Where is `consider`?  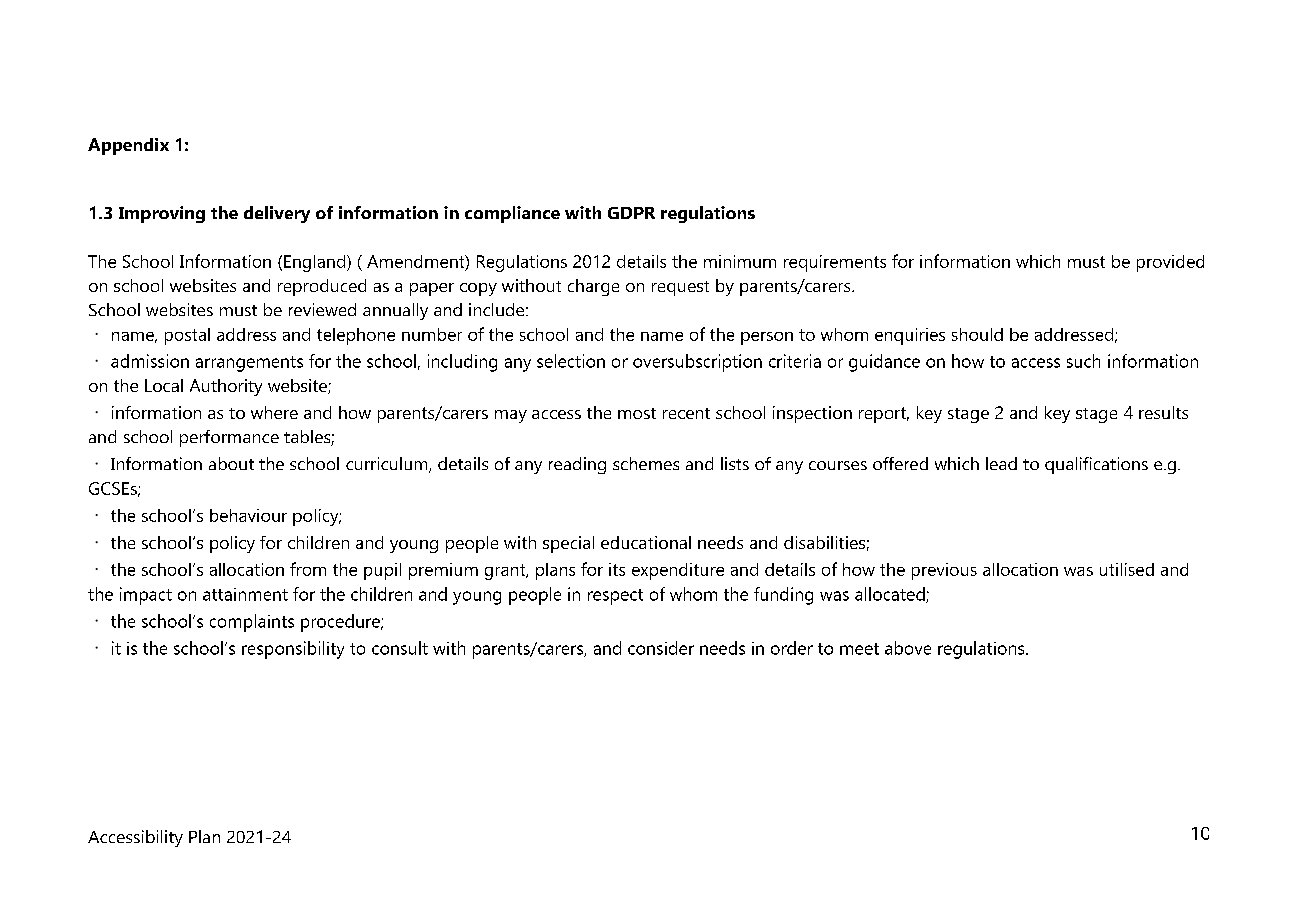
consider is located at coordinates (661, 648).
